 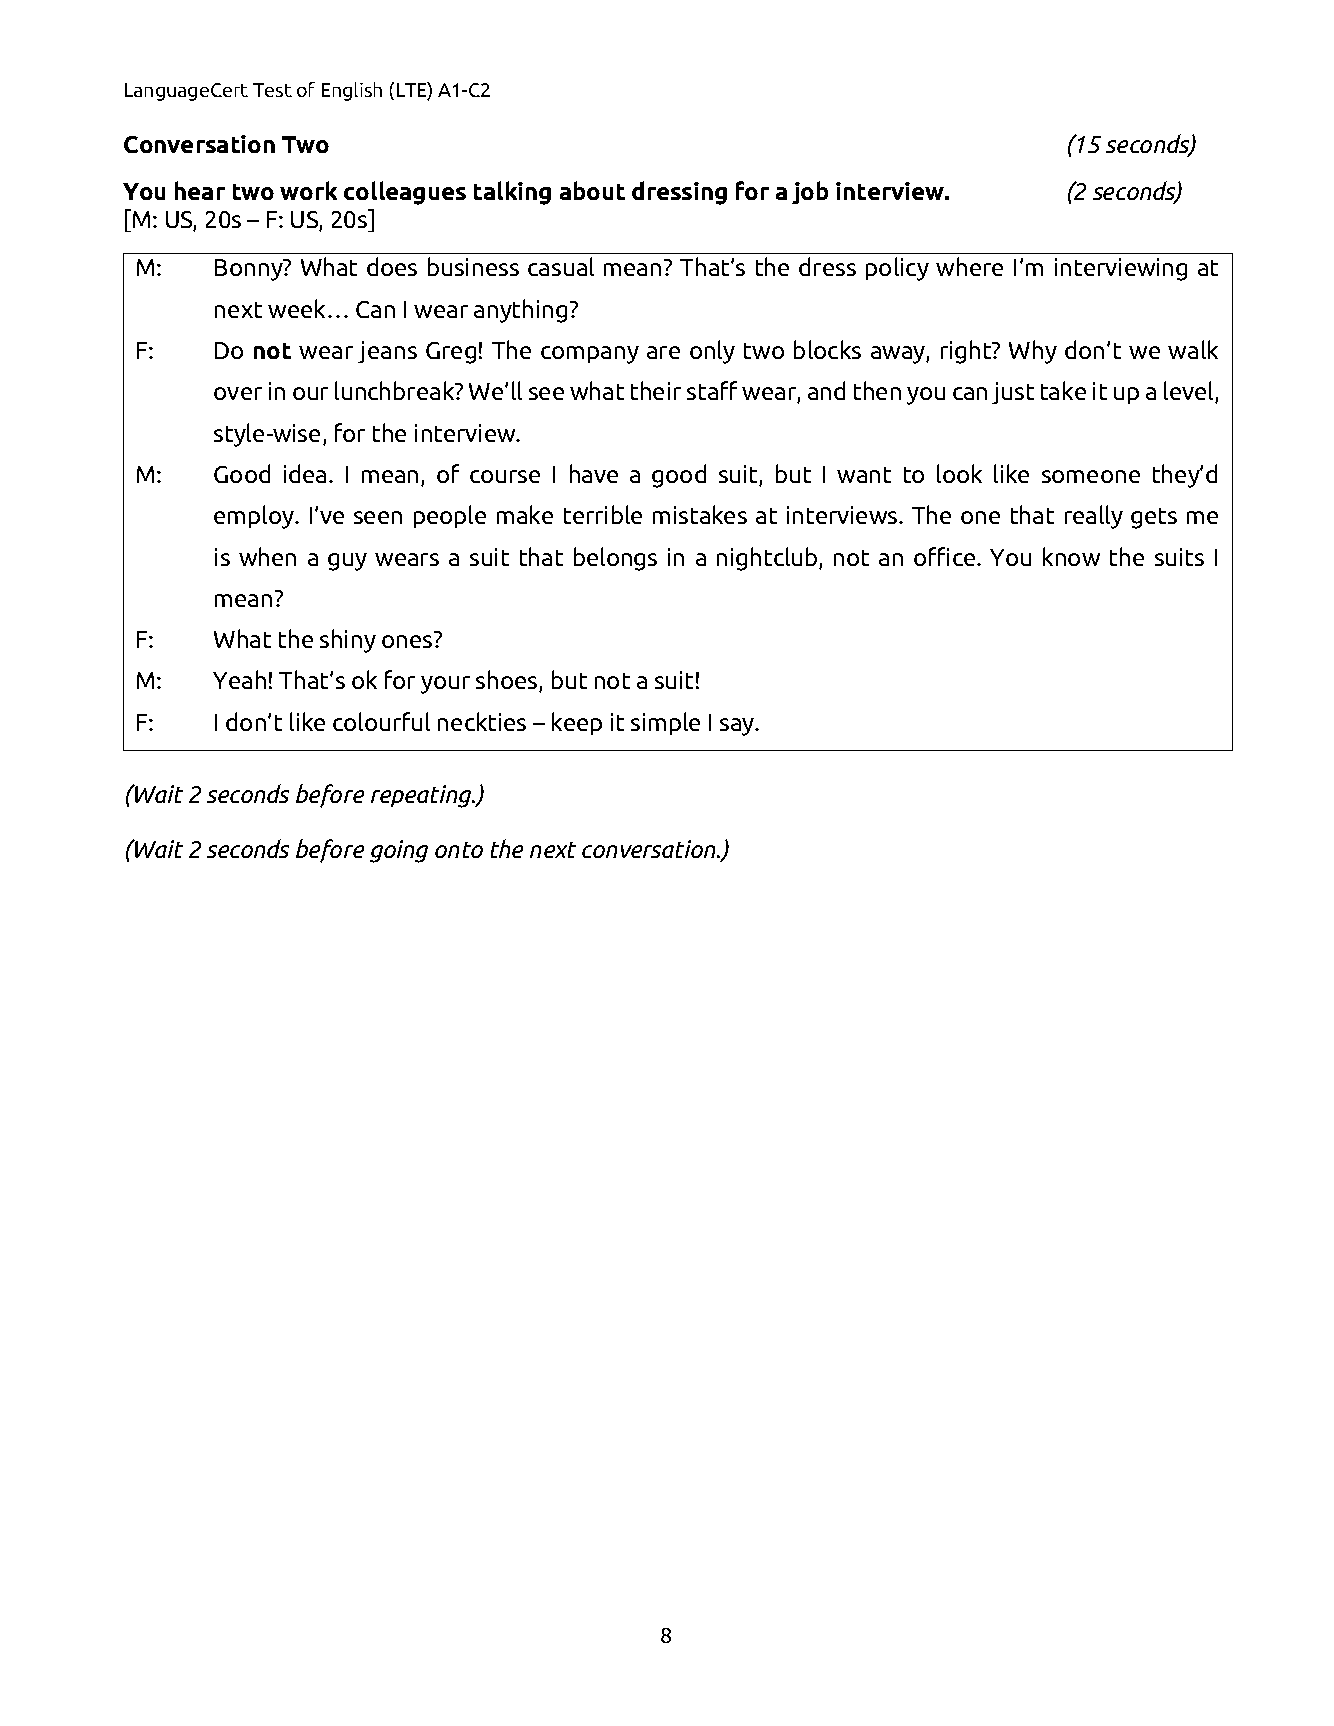 What do you see at coordinates (459, 850) in the screenshot?
I see `onto` at bounding box center [459, 850].
